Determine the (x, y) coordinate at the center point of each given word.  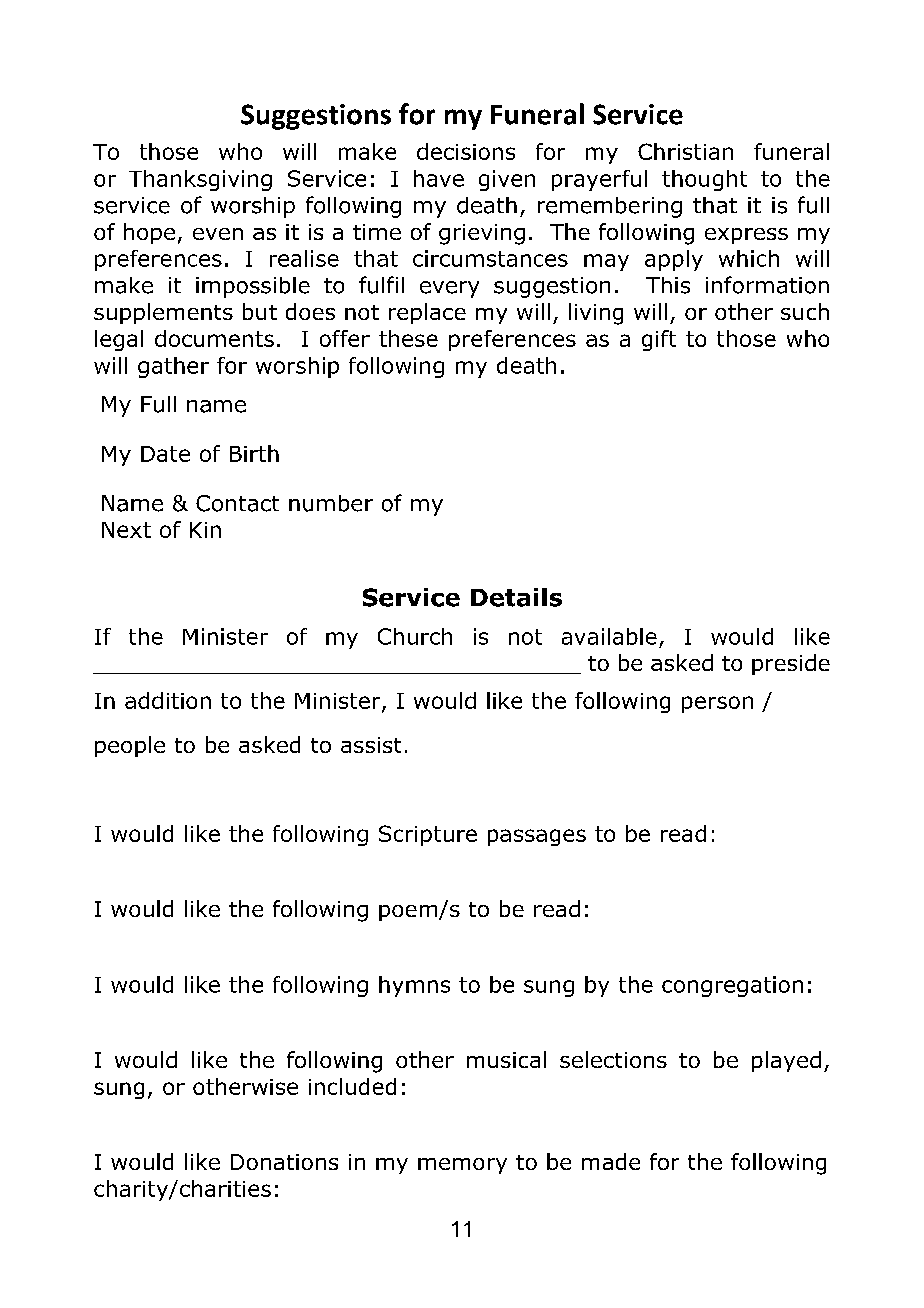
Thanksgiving (200, 180)
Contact (237, 503)
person (717, 704)
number (331, 503)
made (611, 1161)
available (609, 636)
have (439, 178)
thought (704, 180)
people (130, 746)
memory (462, 1166)
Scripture (428, 835)
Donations (284, 1162)
